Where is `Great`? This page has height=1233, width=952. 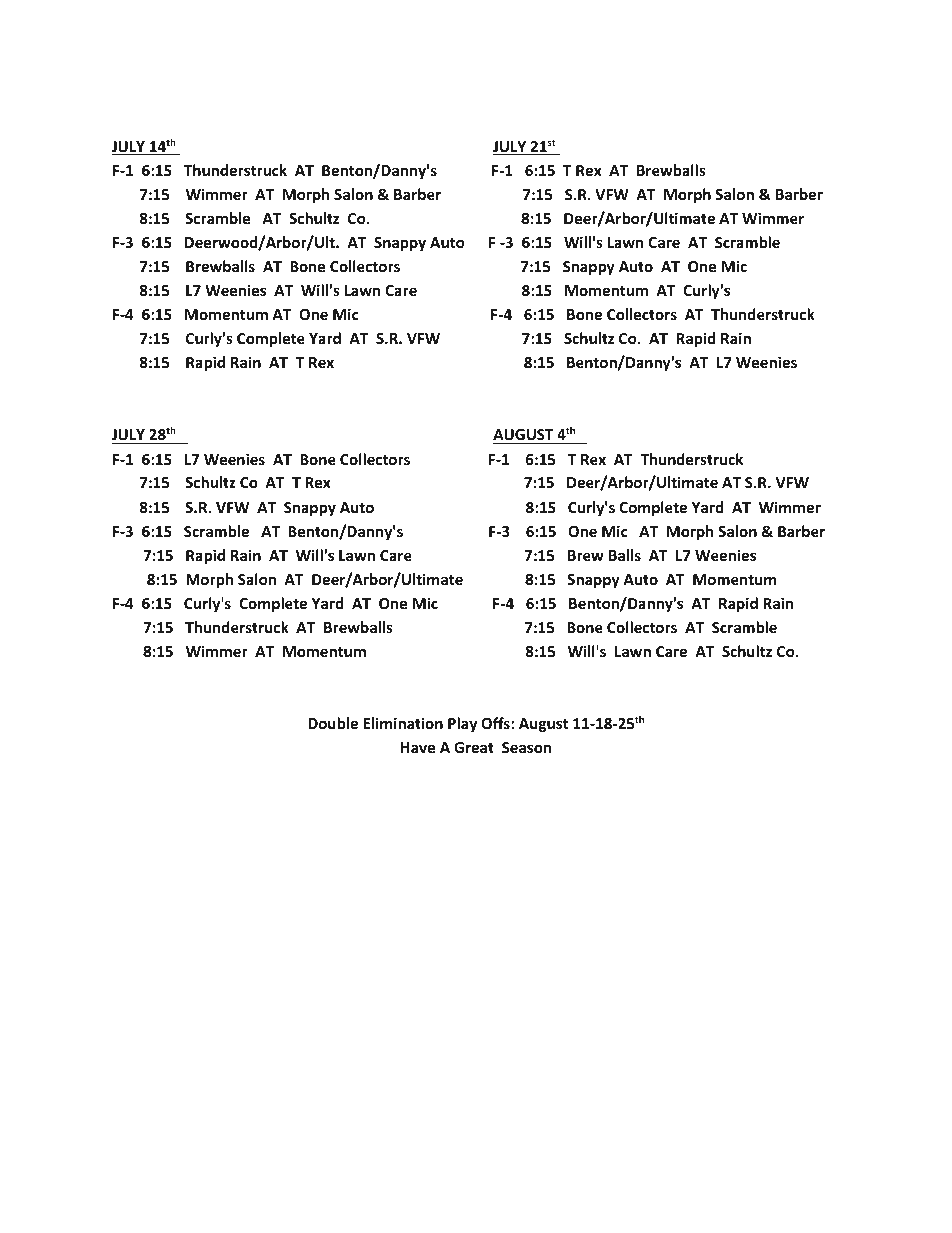
Great is located at coordinates (474, 747).
